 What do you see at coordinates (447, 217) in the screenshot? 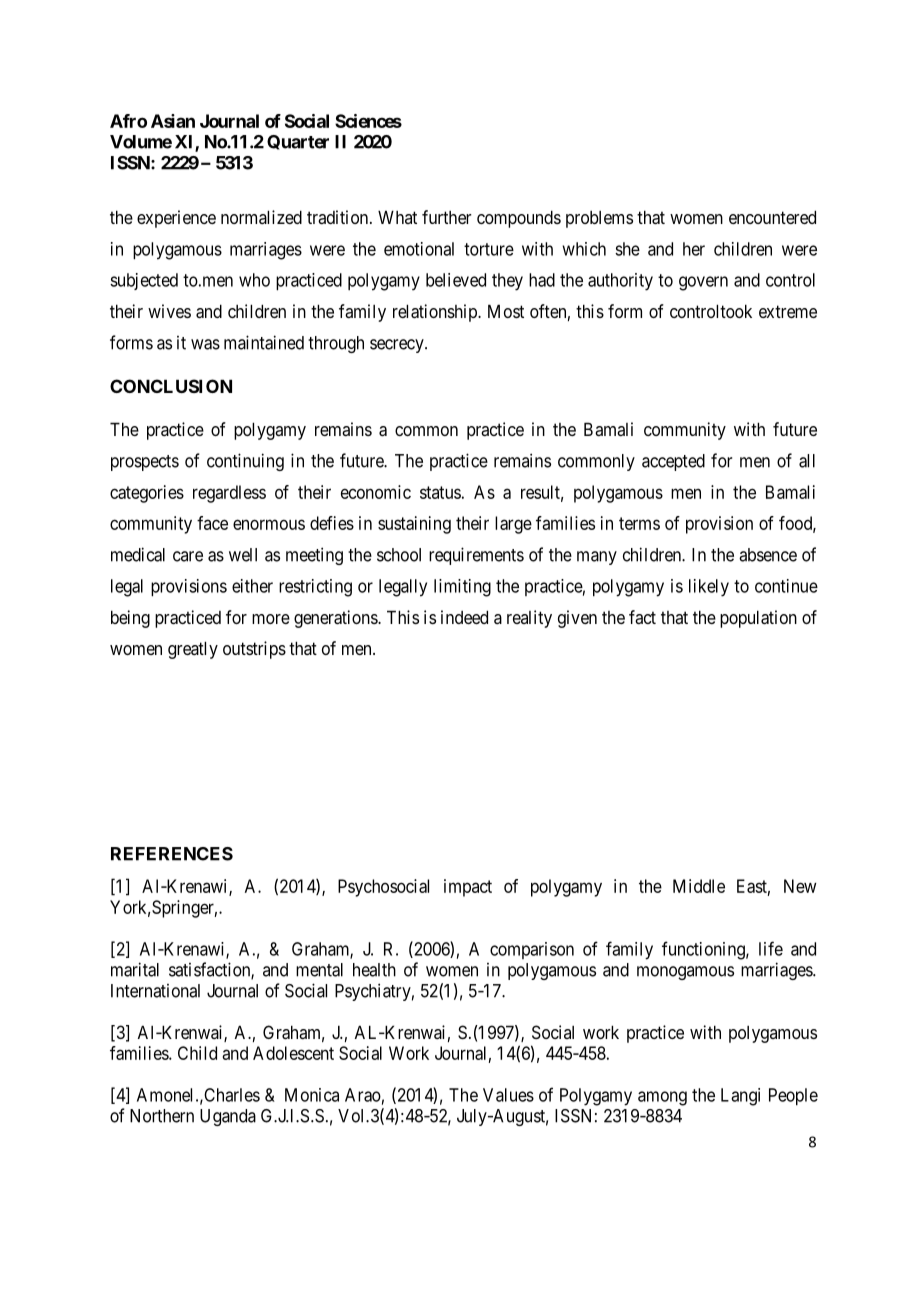
I see `further` at bounding box center [447, 217].
